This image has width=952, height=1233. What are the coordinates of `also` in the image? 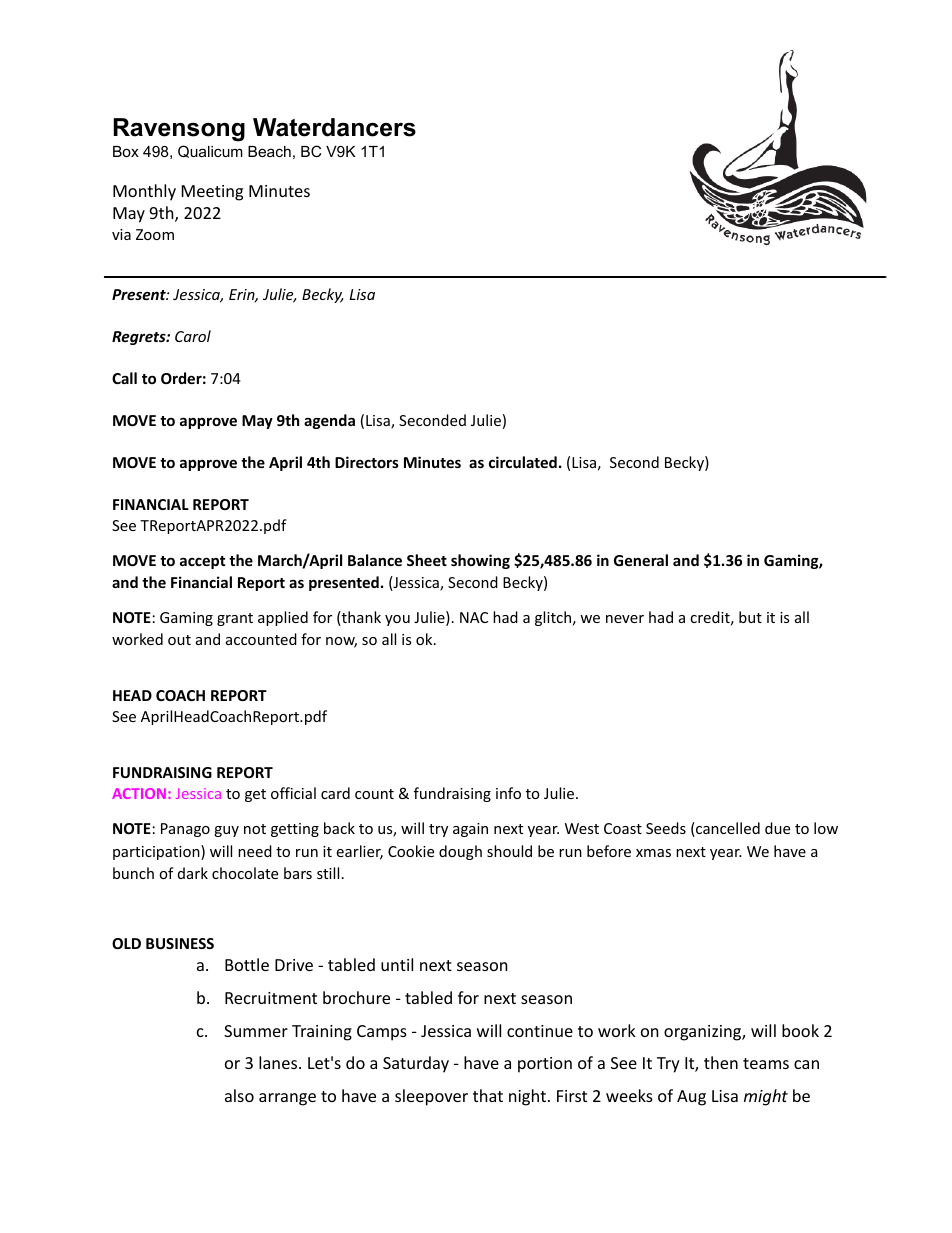 It's located at (239, 1095).
